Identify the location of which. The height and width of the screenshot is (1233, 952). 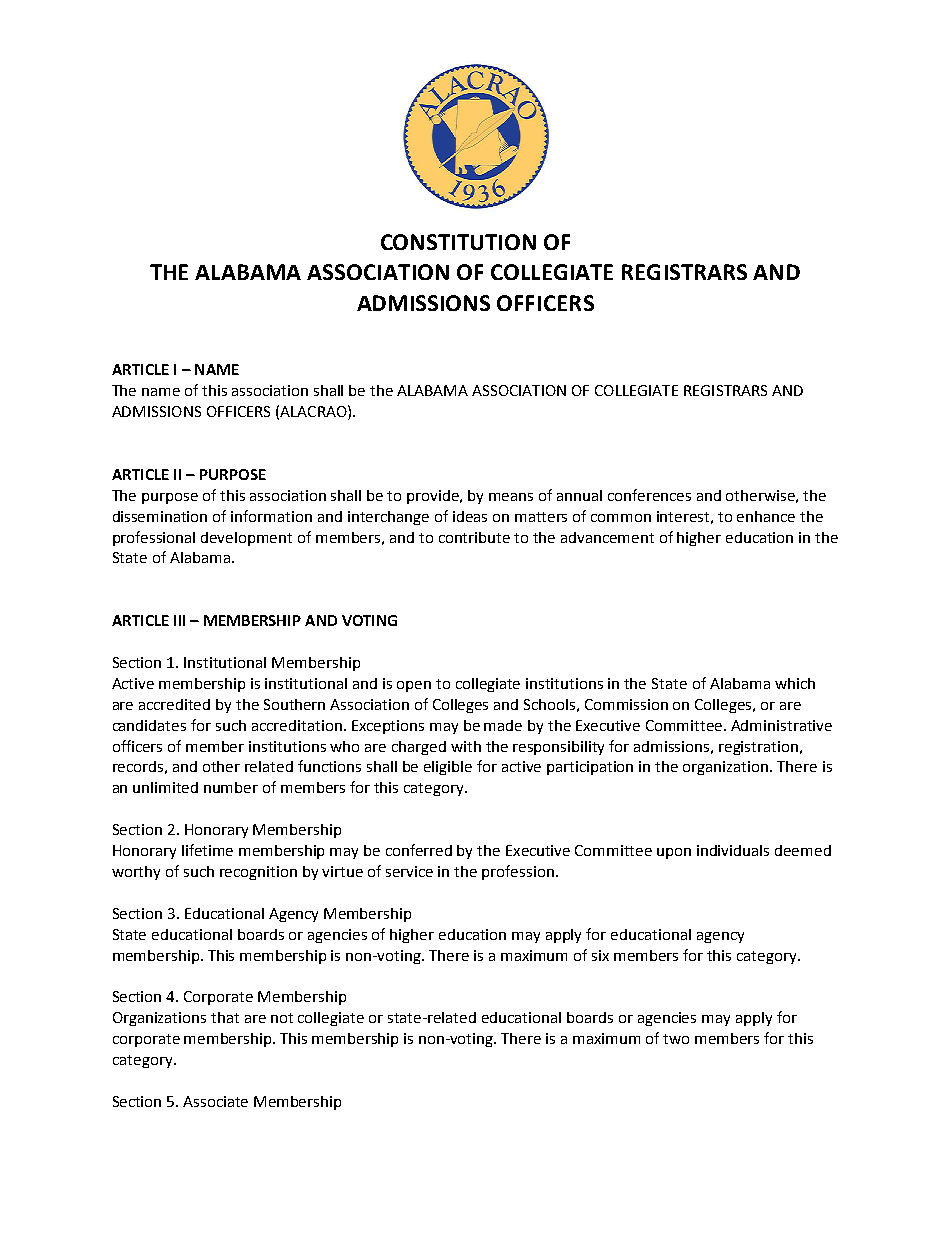
(795, 683).
